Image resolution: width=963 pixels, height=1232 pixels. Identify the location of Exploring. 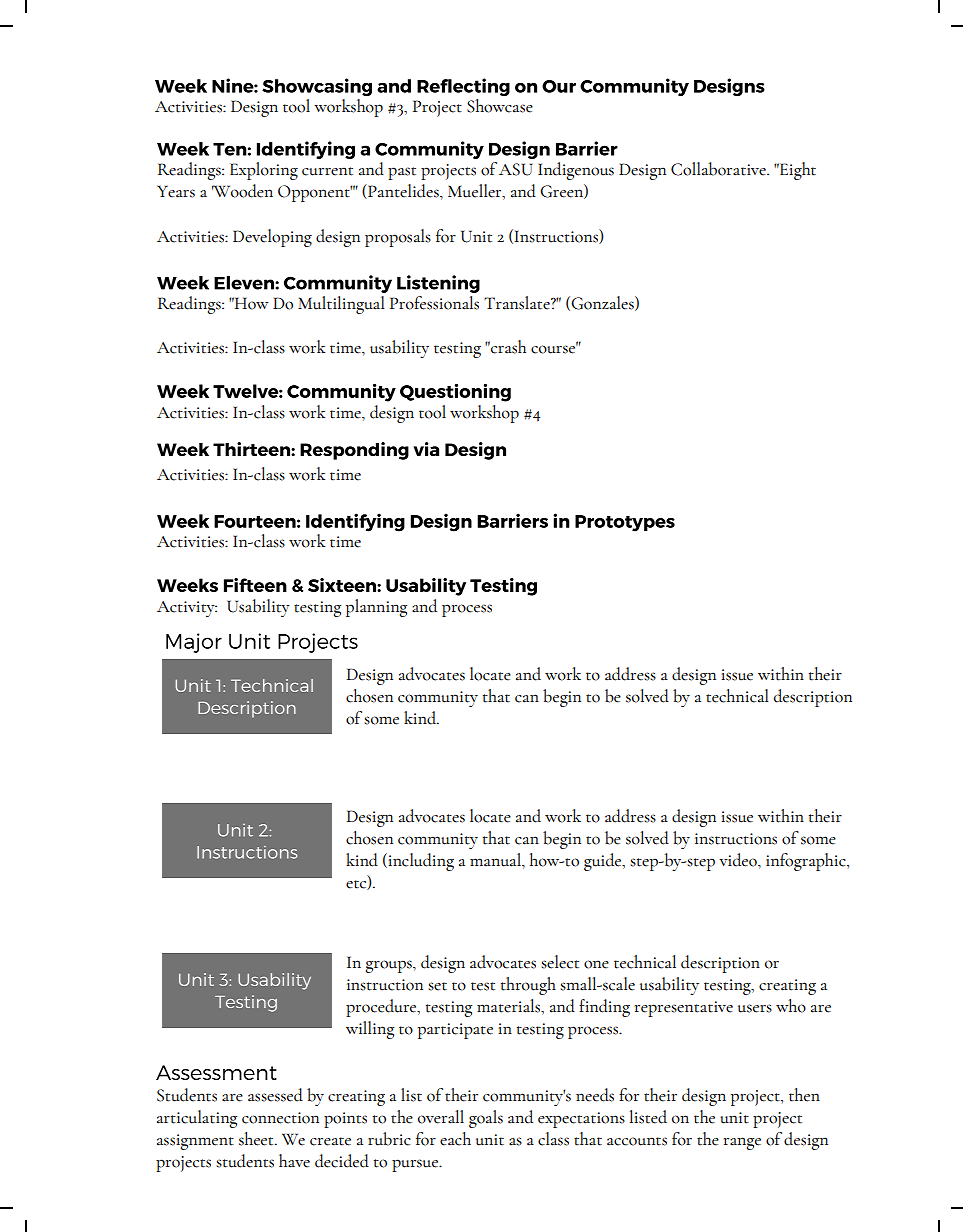
(264, 171).
